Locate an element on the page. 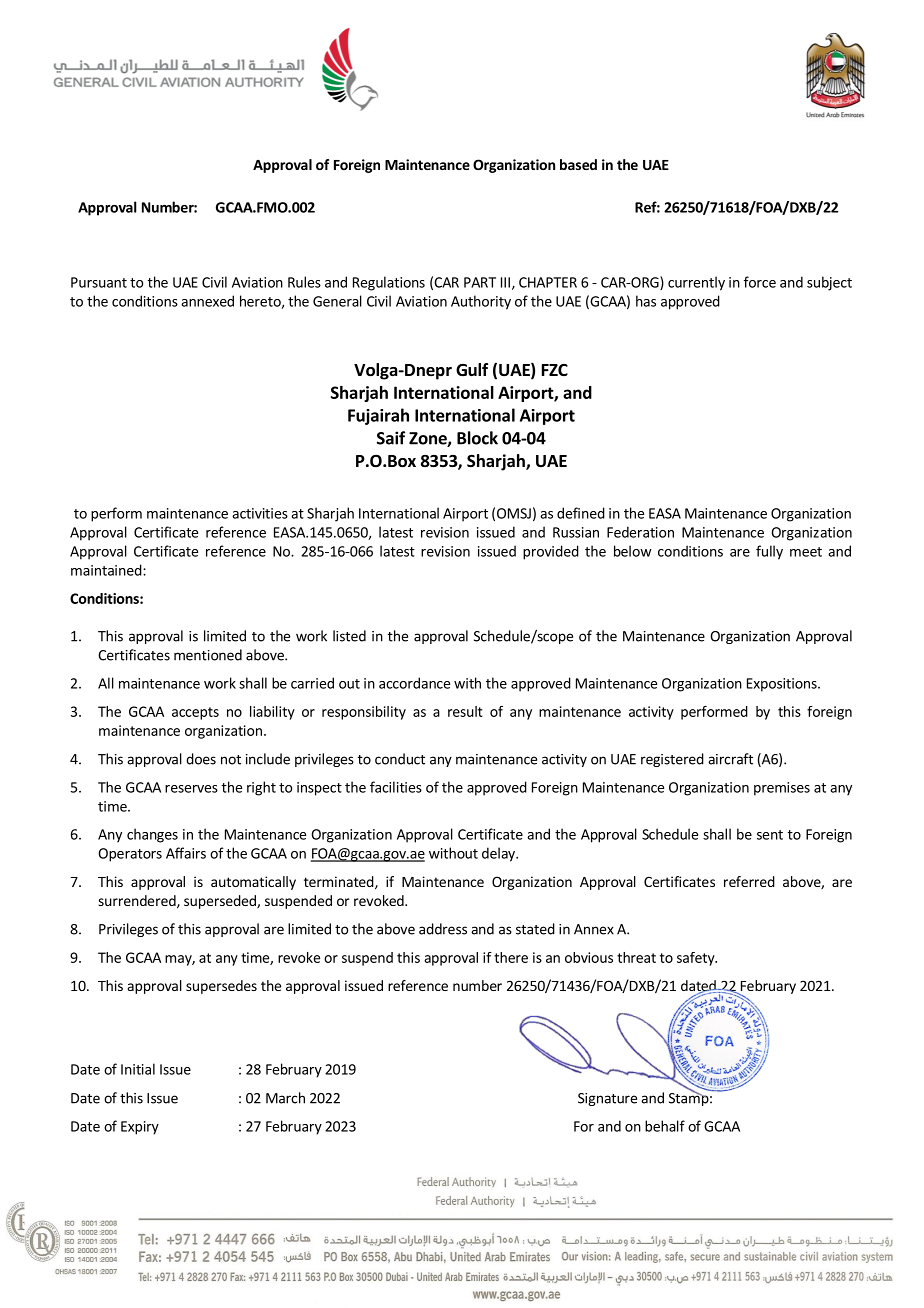  aircraft is located at coordinates (730, 759).
